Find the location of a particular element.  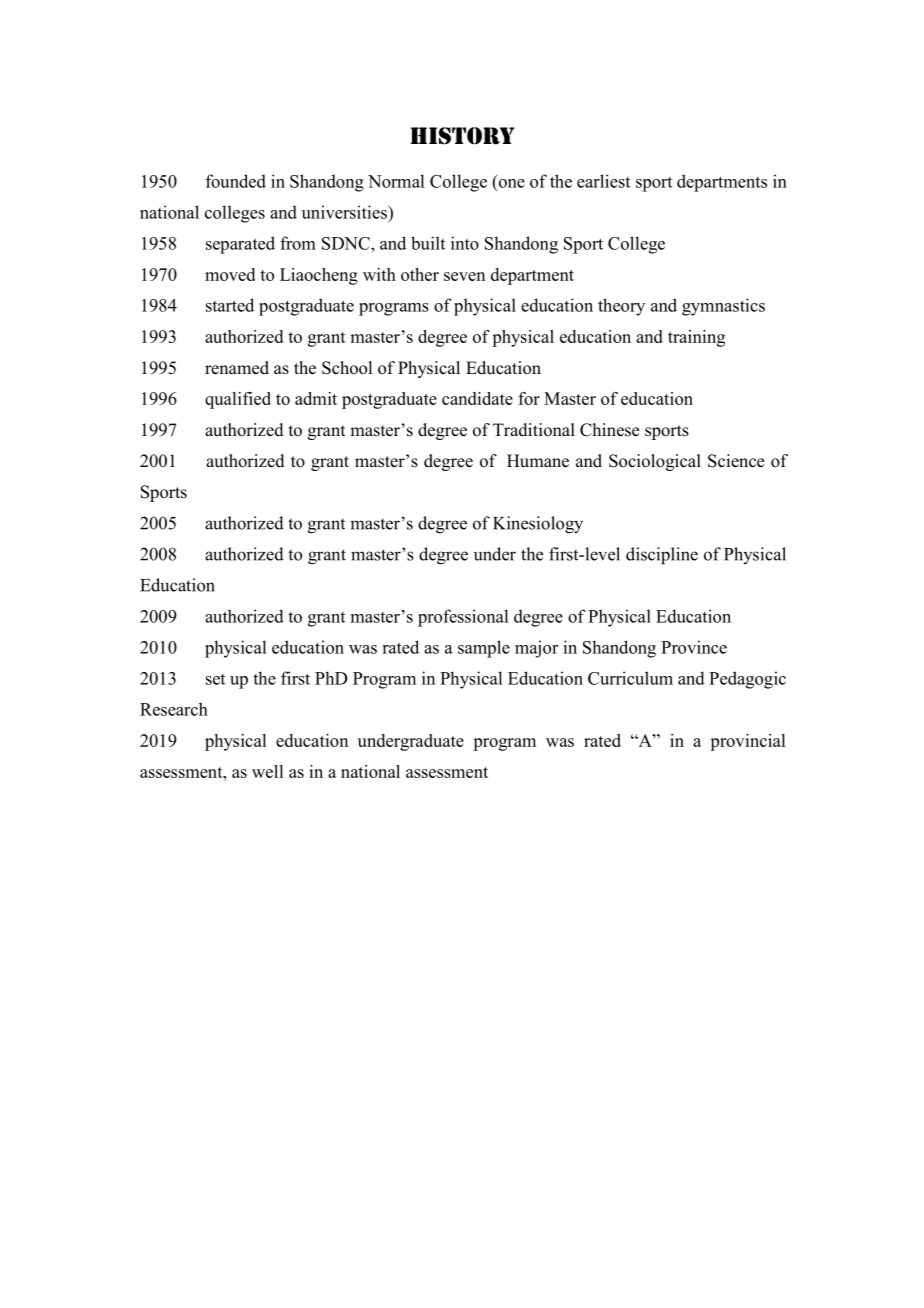

well is located at coordinates (267, 771).
